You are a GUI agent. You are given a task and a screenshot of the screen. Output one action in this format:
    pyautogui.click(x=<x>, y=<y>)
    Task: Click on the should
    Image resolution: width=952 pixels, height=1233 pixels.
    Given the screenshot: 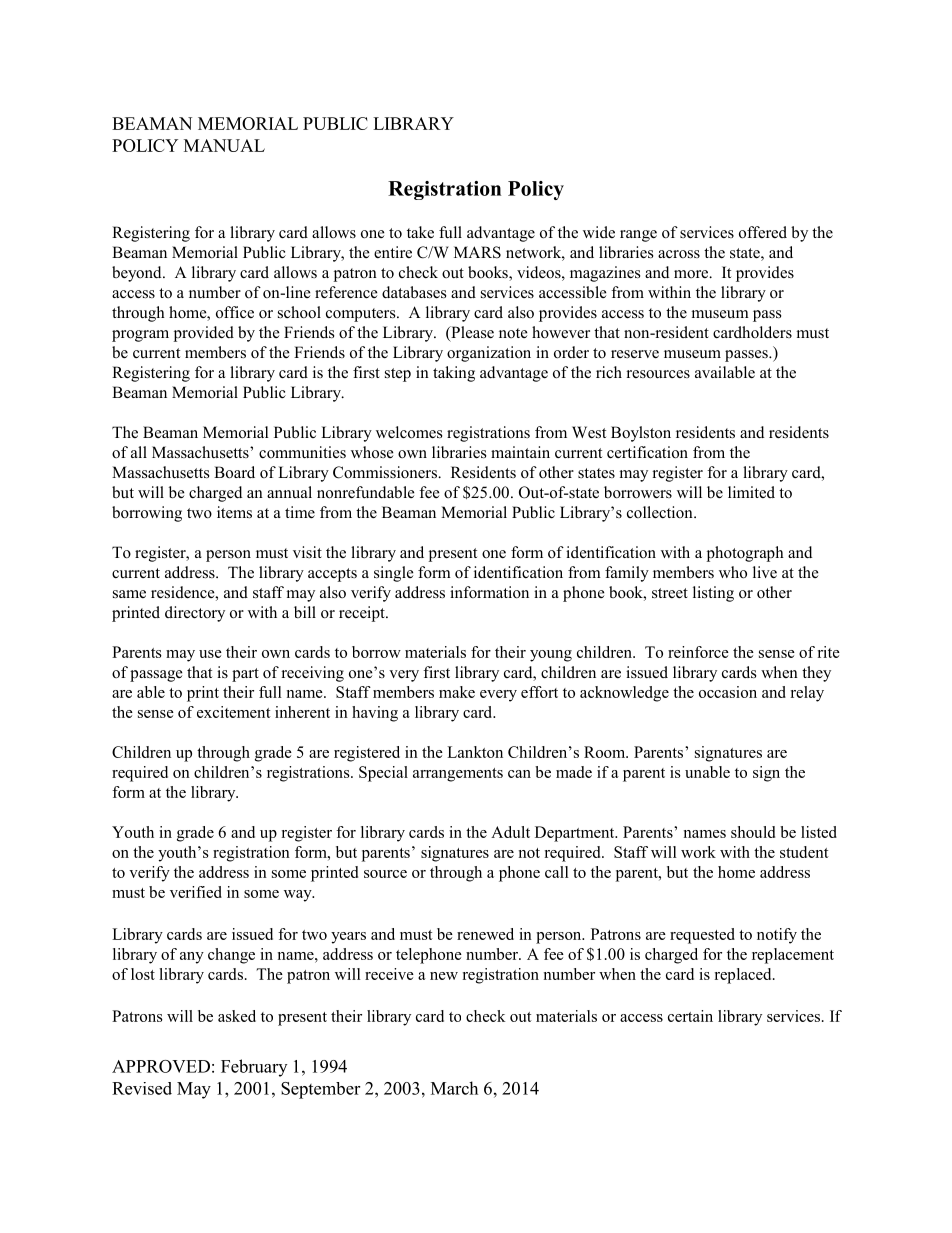 What is the action you would take?
    pyautogui.click(x=753, y=832)
